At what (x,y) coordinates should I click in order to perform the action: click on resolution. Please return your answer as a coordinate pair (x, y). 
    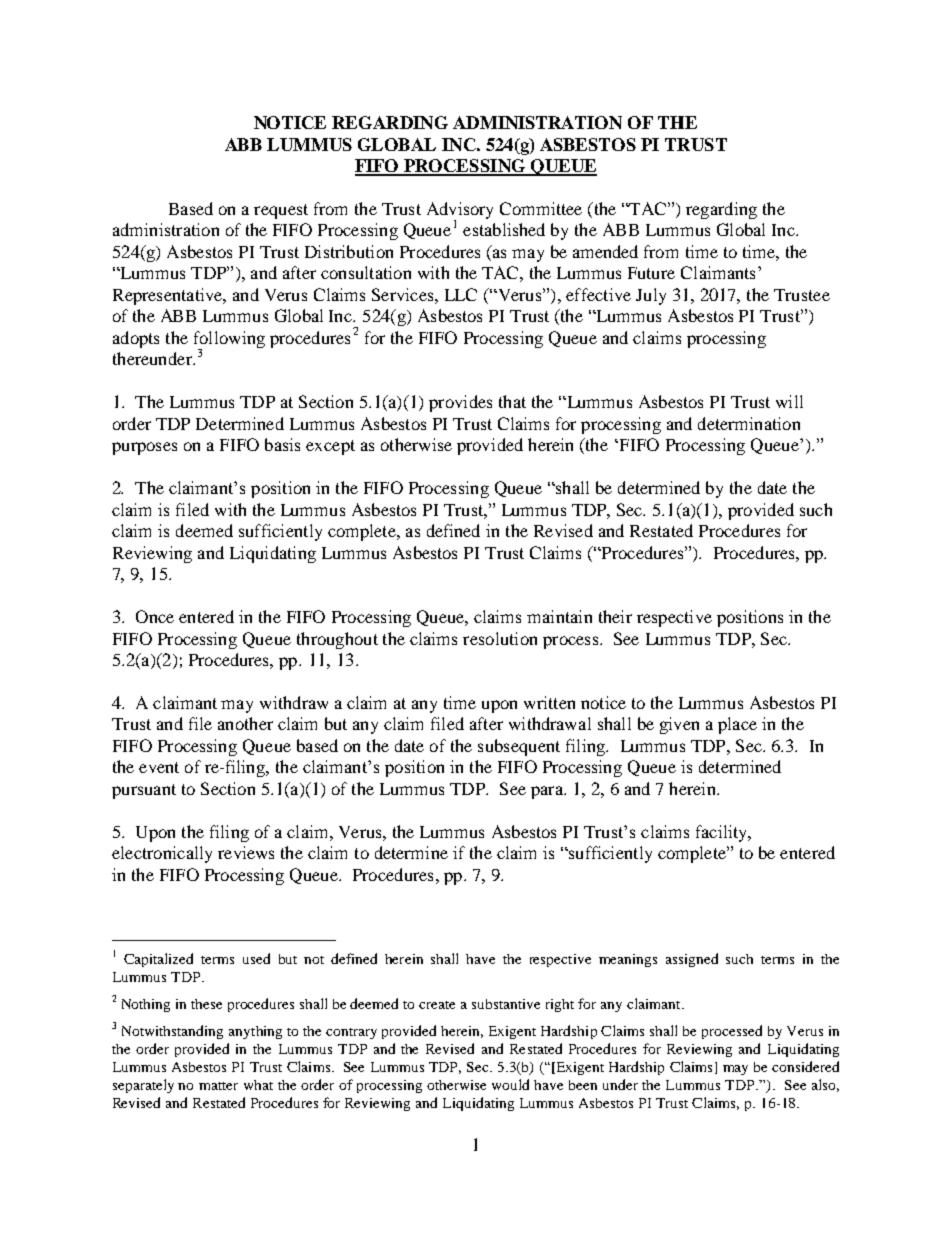
    Looking at the image, I should click on (500, 638).
